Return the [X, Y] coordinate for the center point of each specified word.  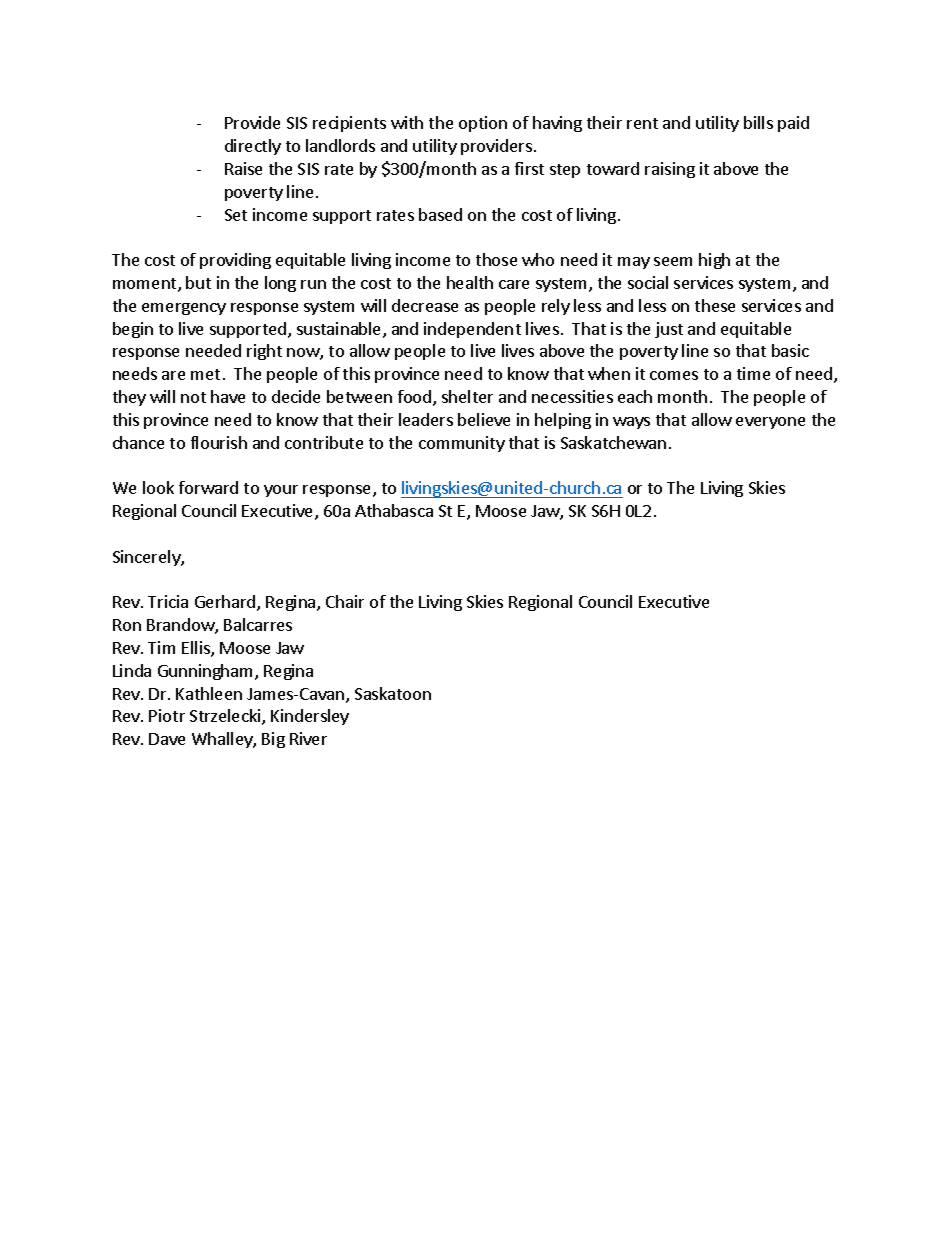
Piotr [167, 715]
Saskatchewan [613, 442]
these [715, 305]
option [483, 124]
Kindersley [310, 717]
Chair [345, 601]
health [470, 282]
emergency [184, 309]
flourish [219, 442]
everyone [770, 423]
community [462, 444]
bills [758, 122]
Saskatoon [393, 693]
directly [253, 147]
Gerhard [226, 603]
